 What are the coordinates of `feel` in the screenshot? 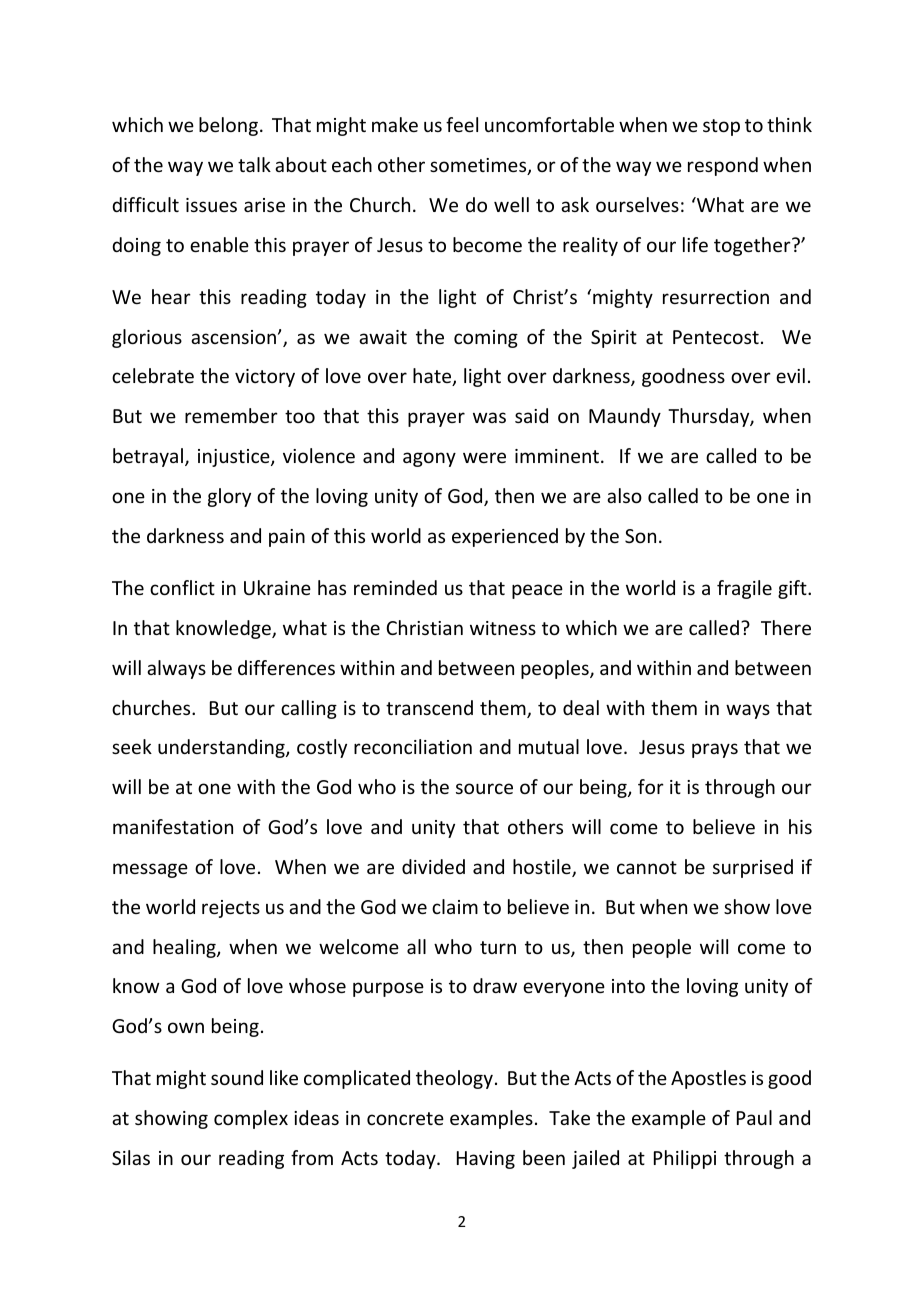 It's located at (462, 124).
